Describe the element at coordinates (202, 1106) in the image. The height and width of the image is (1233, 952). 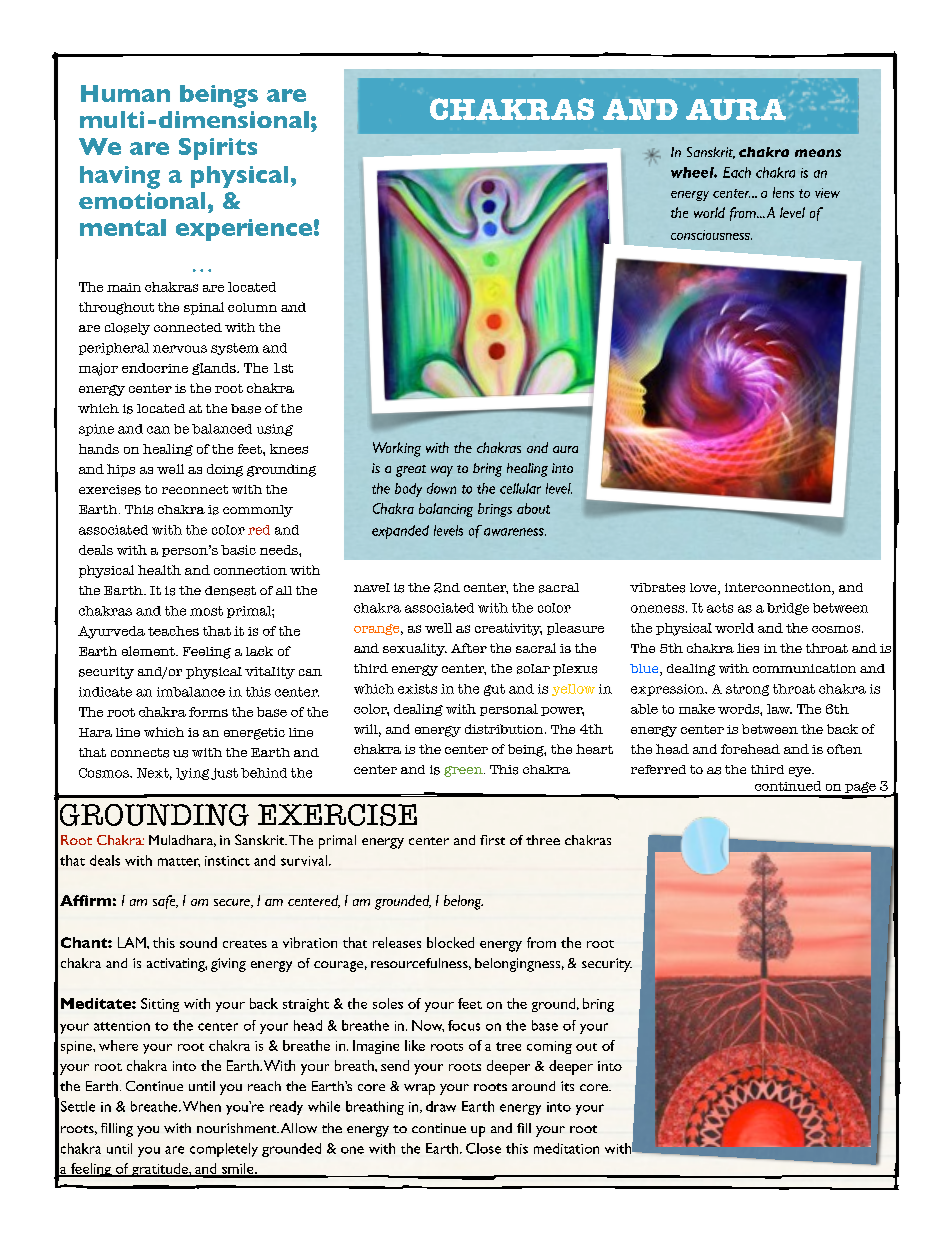
I see `When` at that location.
